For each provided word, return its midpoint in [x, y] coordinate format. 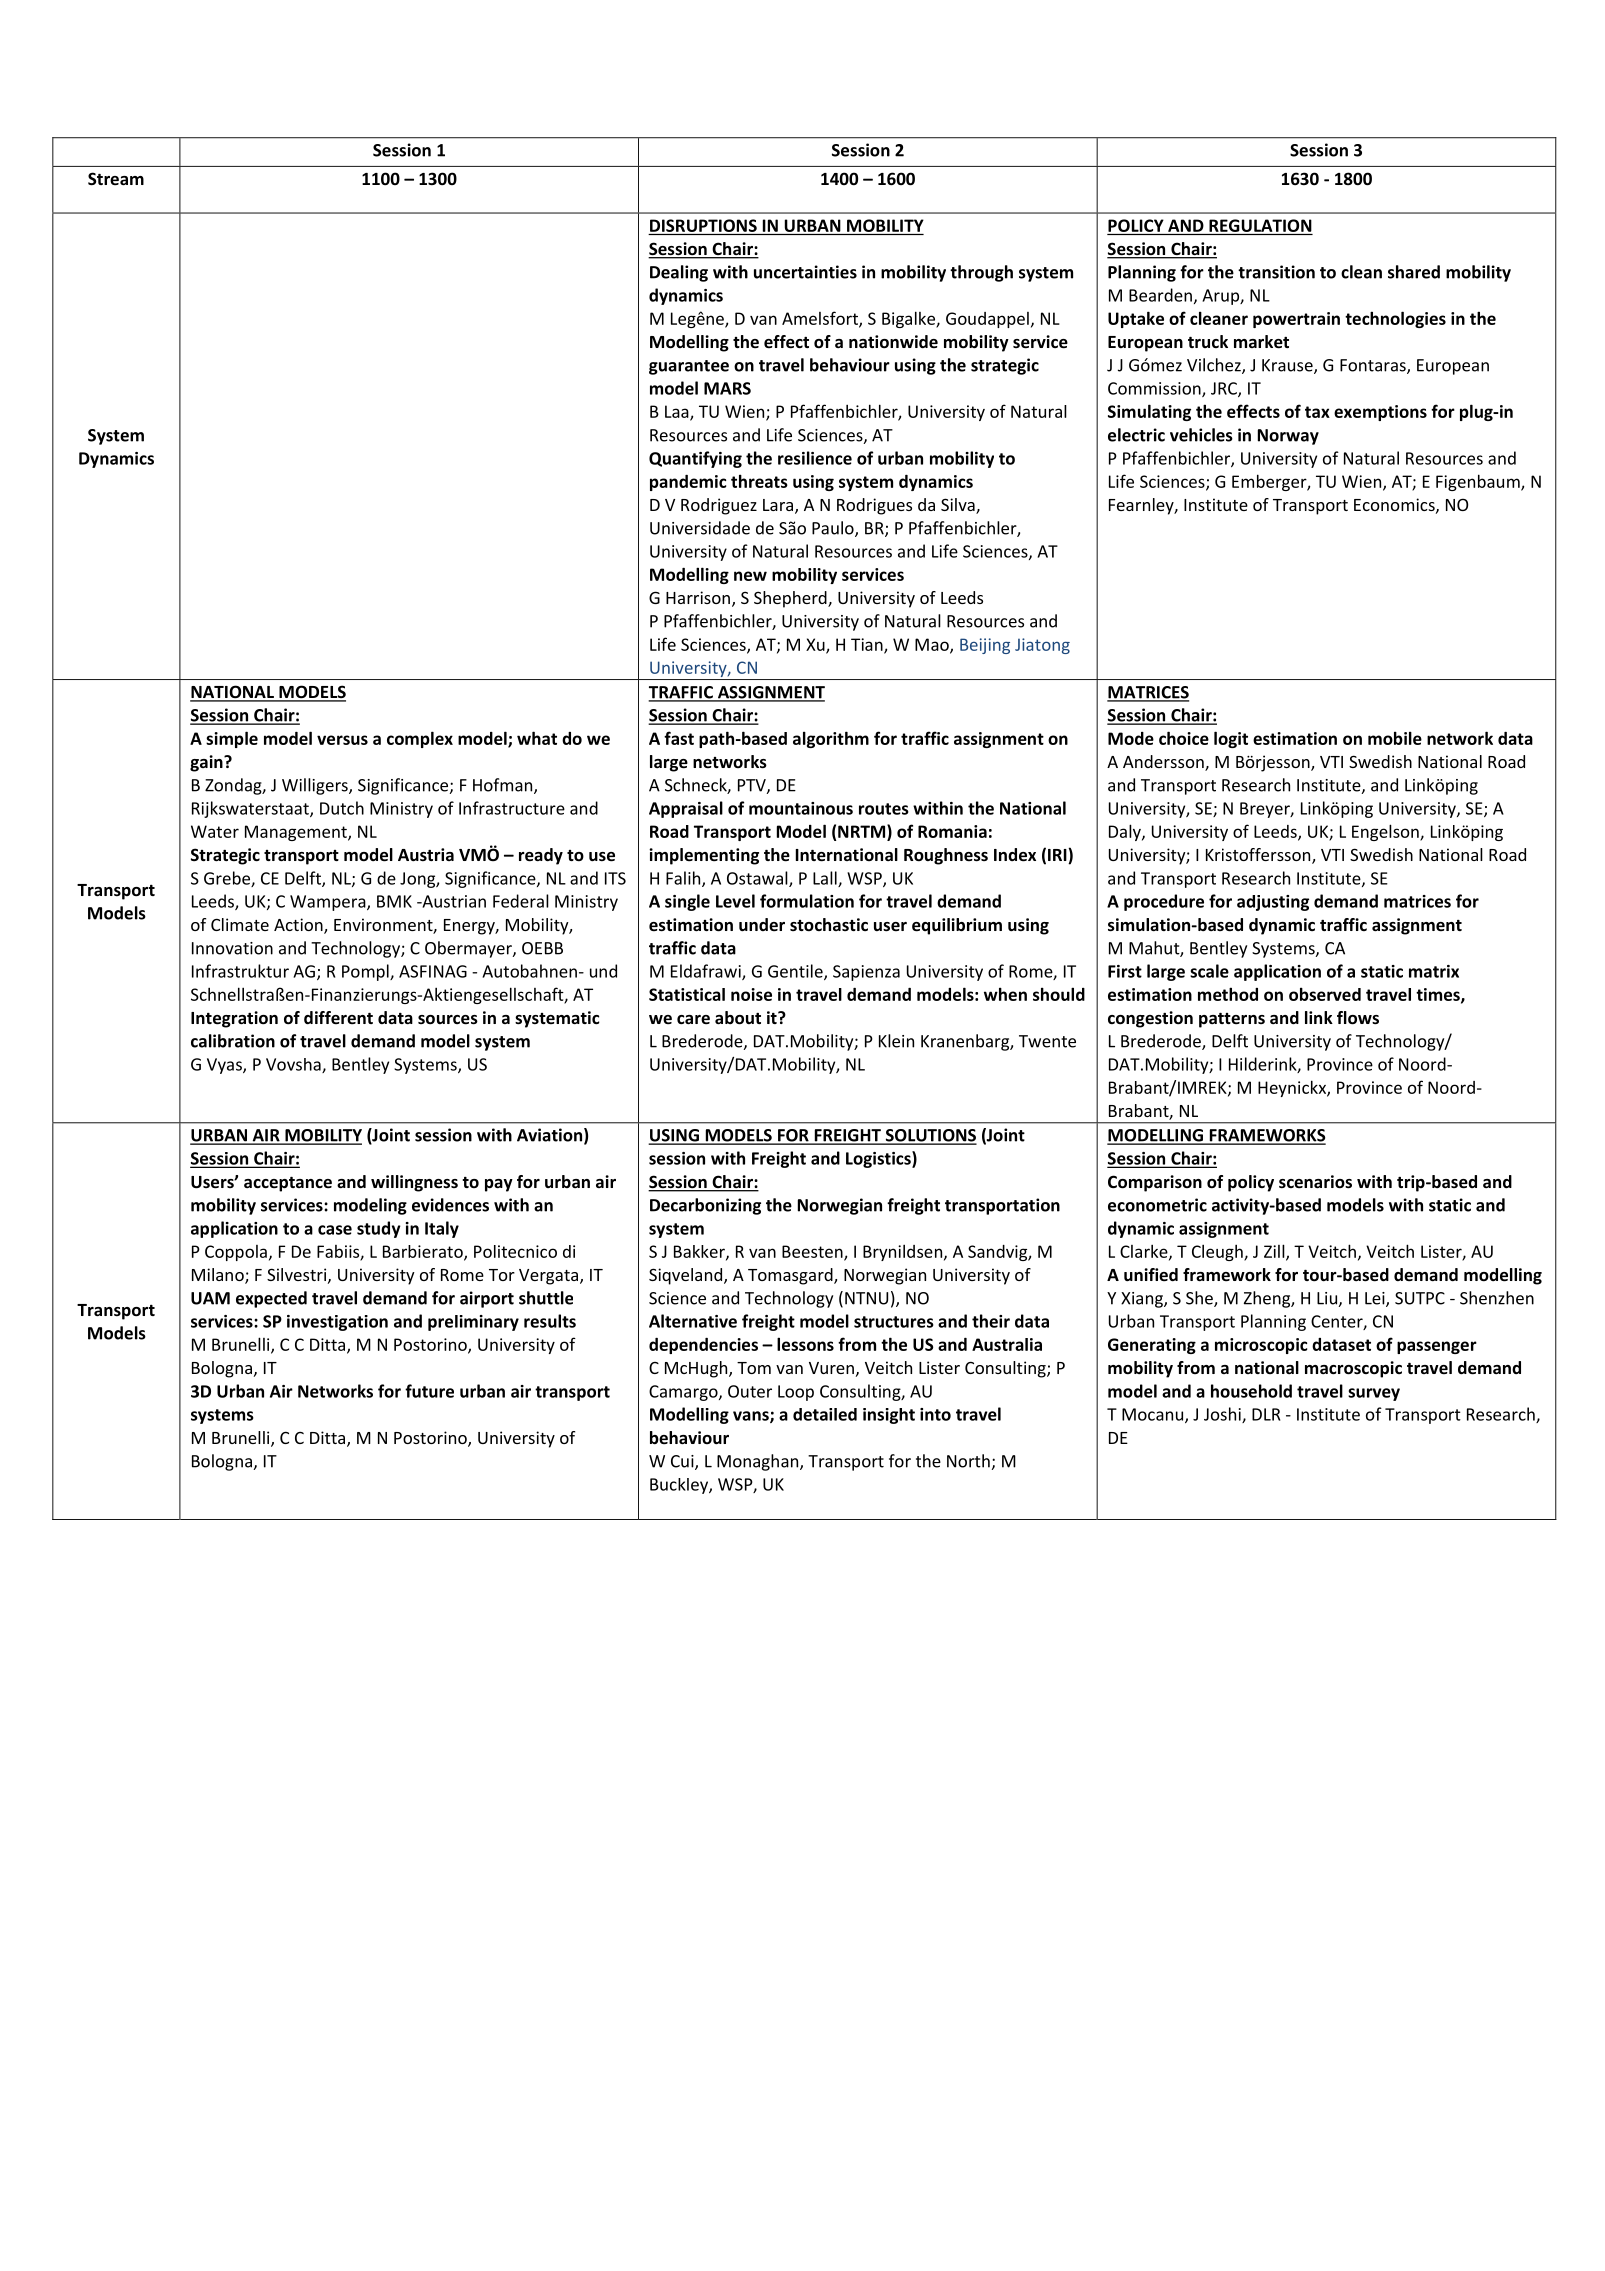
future [429, 1391]
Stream [116, 179]
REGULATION [1260, 225]
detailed [825, 1414]
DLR [1266, 1414]
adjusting [1273, 903]
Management [297, 833]
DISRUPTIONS [703, 225]
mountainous [801, 808]
